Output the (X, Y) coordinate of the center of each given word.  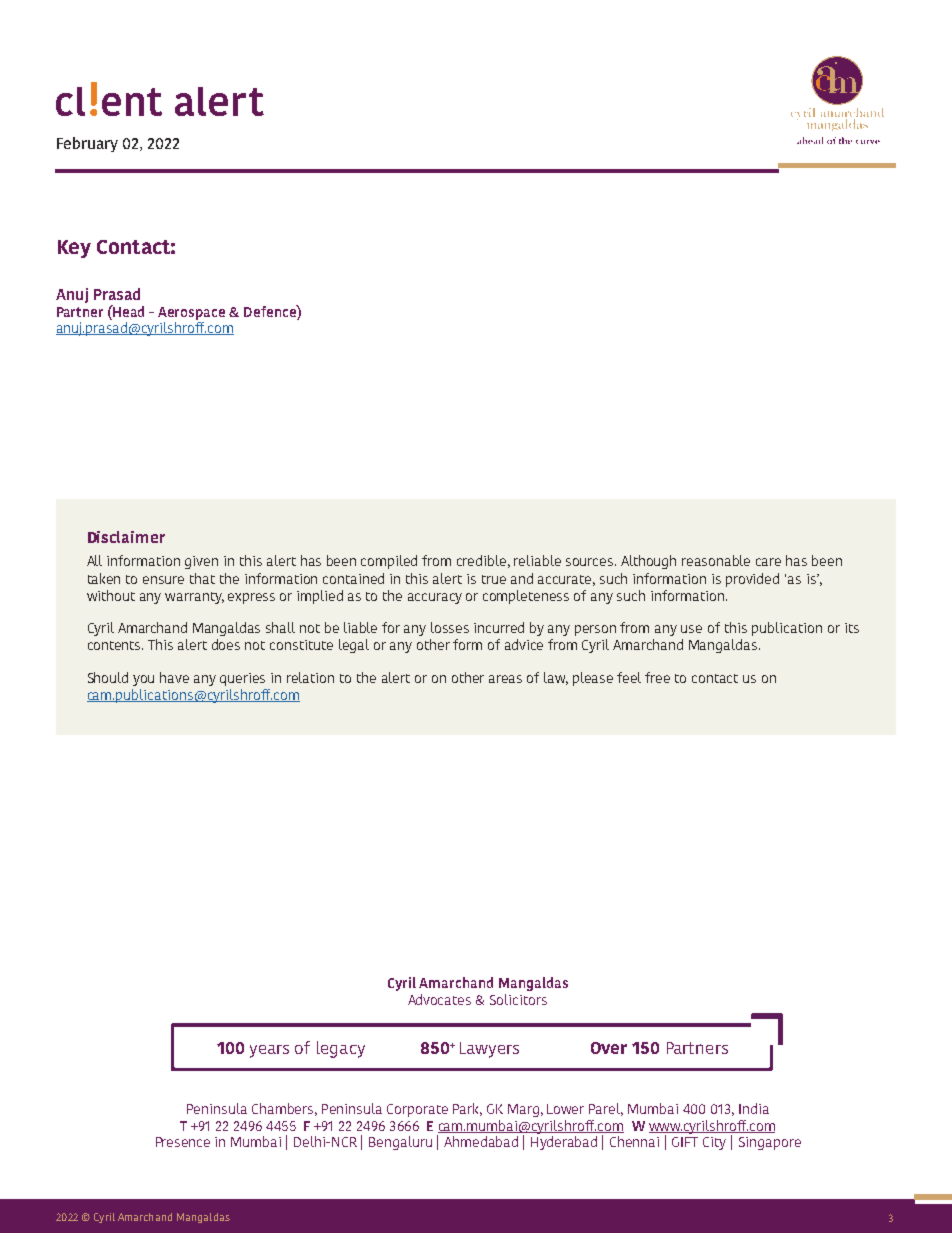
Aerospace (191, 313)
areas (505, 679)
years (269, 1051)
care (768, 562)
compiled (389, 562)
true (494, 579)
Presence (183, 1142)
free (657, 677)
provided (752, 580)
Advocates (439, 999)
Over (609, 1048)
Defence (271, 311)
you (143, 680)
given (201, 562)
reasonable (716, 560)
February (87, 144)
